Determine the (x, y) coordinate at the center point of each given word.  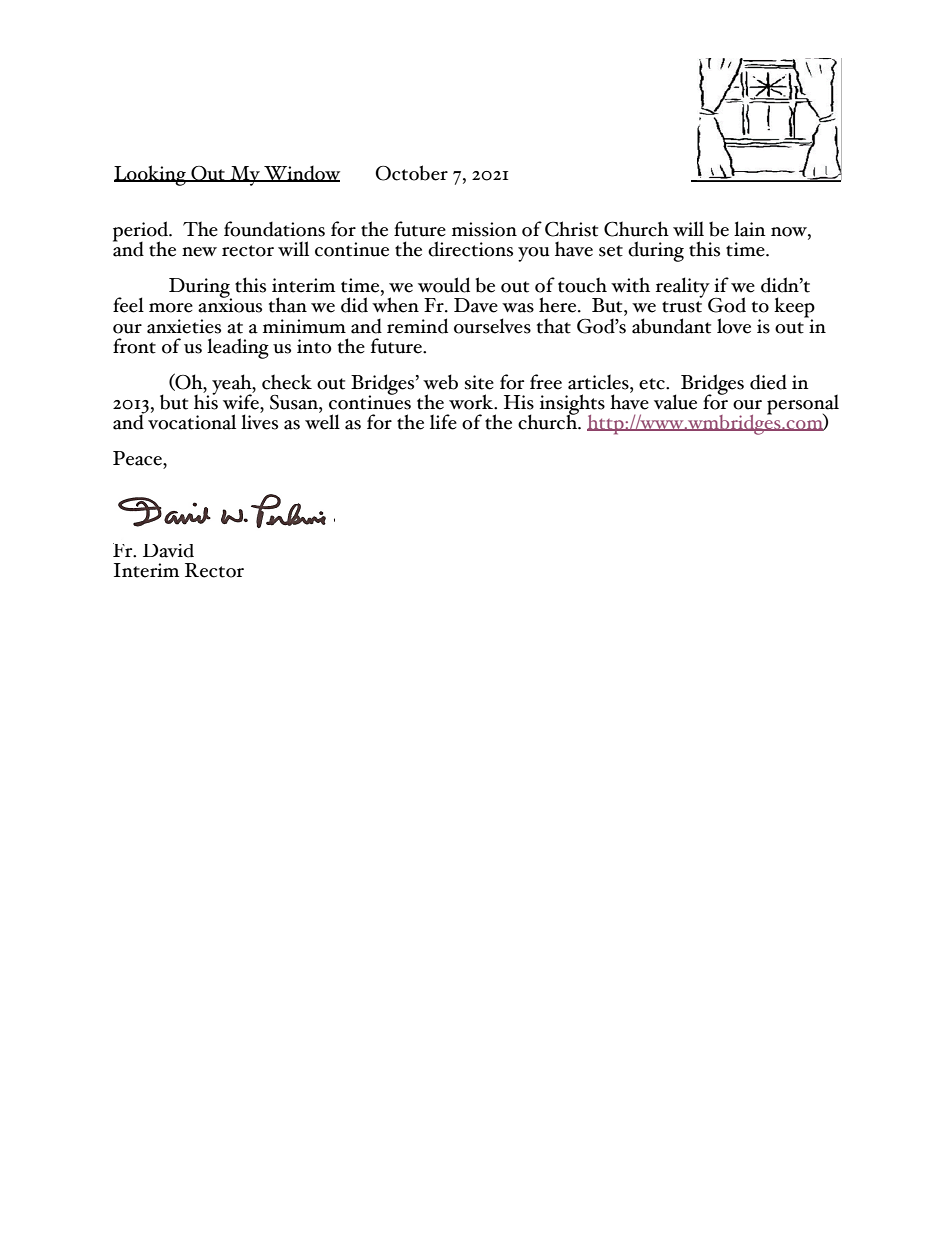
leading (238, 348)
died (768, 382)
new (199, 252)
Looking (151, 175)
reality (684, 288)
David (168, 551)
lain (750, 229)
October (411, 173)
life (443, 422)
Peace (138, 458)
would (444, 285)
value (675, 402)
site (479, 382)
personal (803, 405)
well (322, 421)
